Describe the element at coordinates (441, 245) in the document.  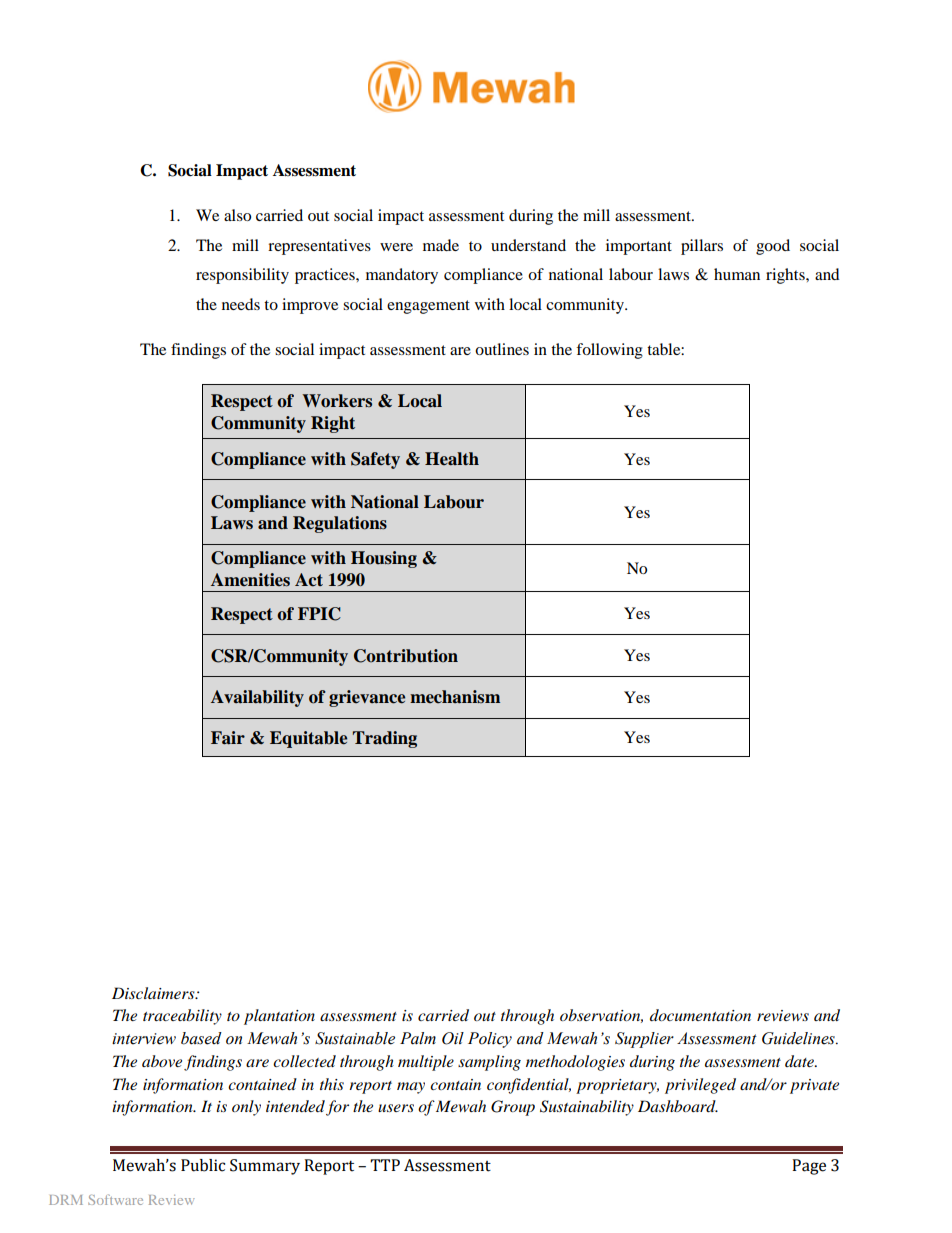
I see `made` at that location.
